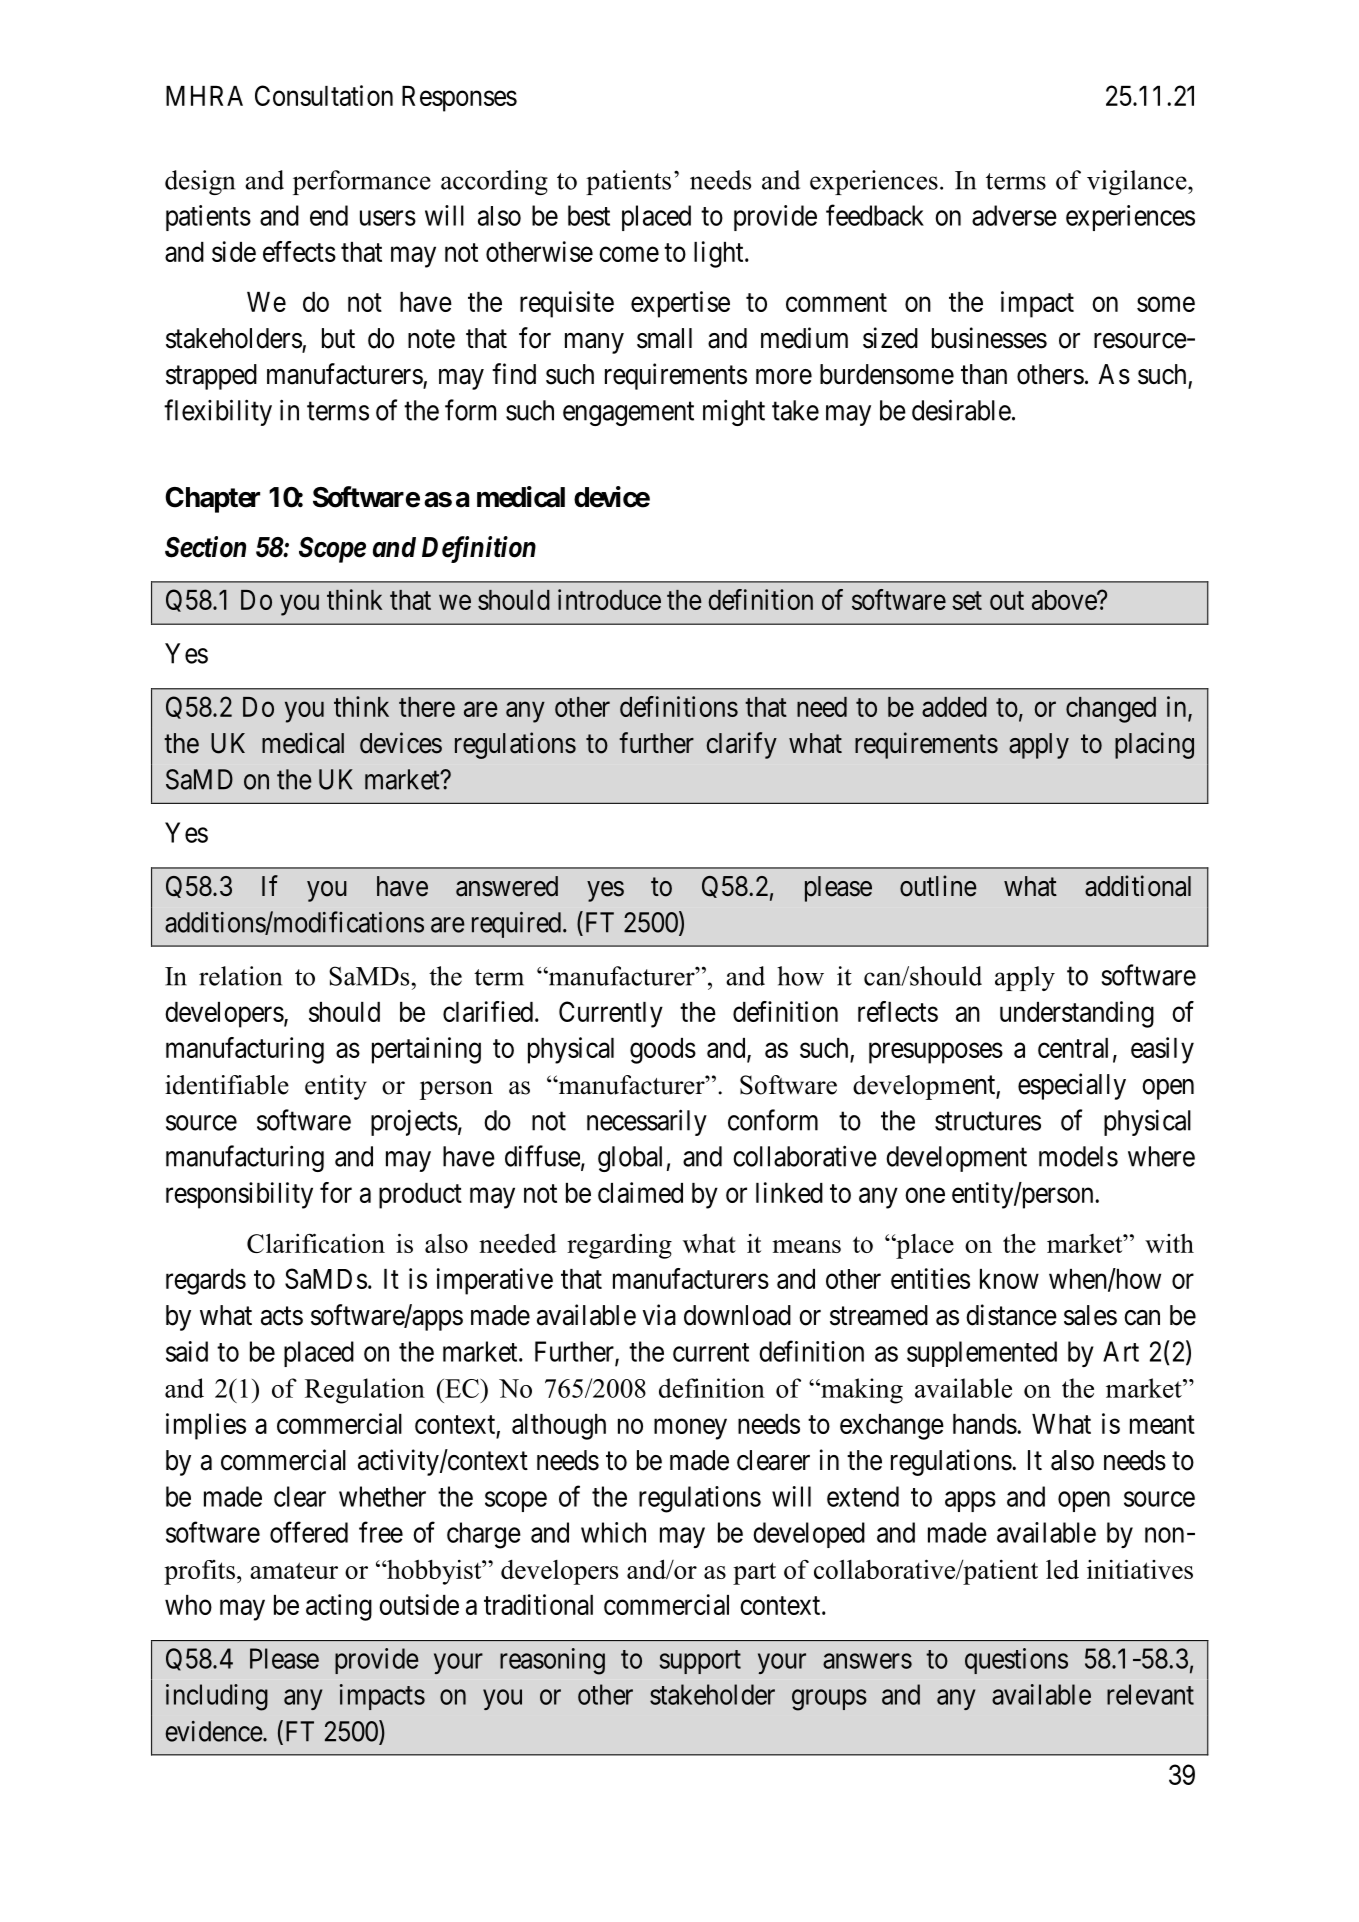  Describe the element at coordinates (1138, 886) in the screenshot. I see `additional` at that location.
